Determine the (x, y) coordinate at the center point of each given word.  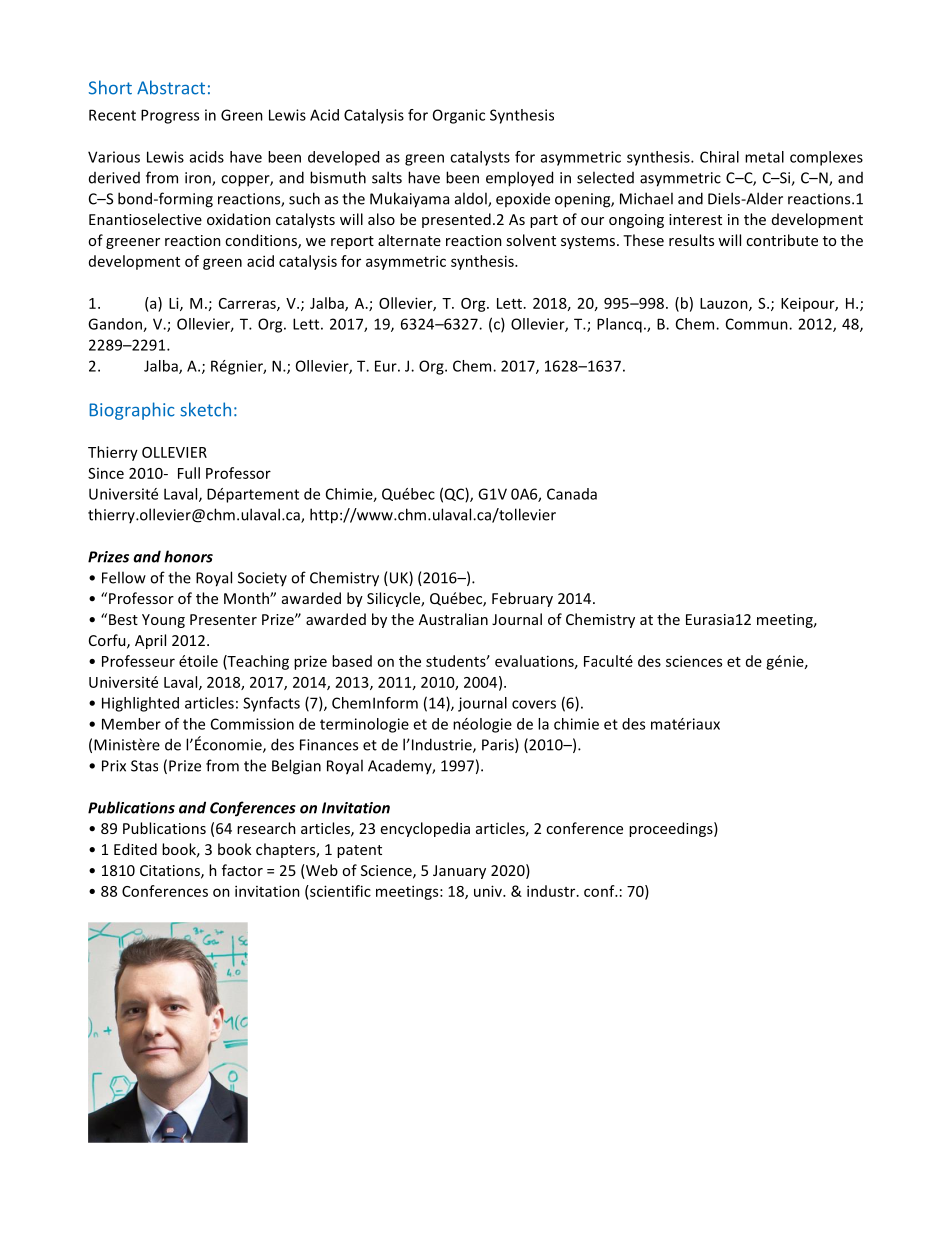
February (522, 599)
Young (163, 621)
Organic (459, 116)
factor (242, 870)
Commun (758, 324)
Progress (170, 116)
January (459, 872)
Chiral (719, 157)
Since (106, 473)
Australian (453, 619)
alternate (409, 240)
